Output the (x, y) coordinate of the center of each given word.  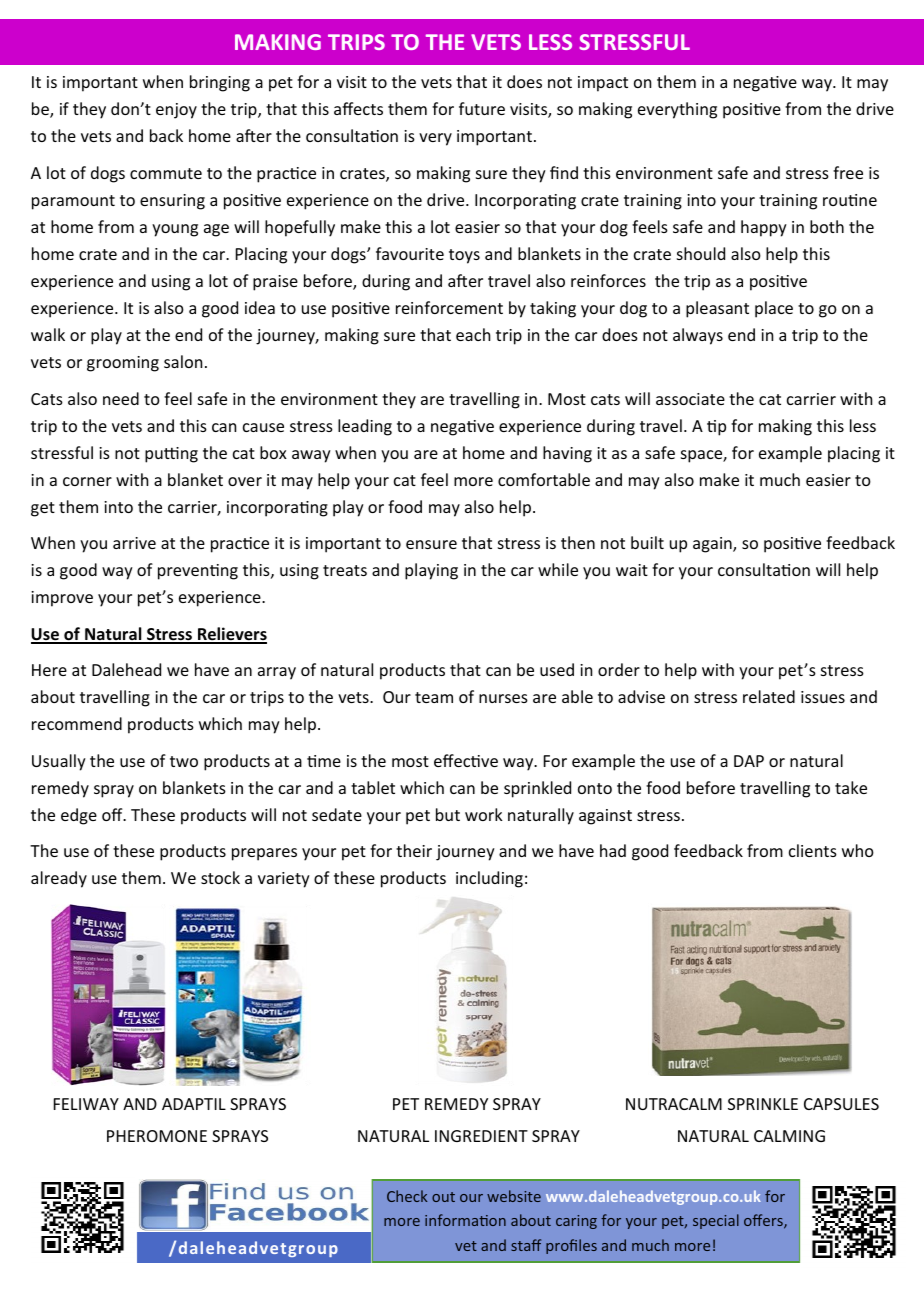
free (848, 172)
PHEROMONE (157, 1136)
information (465, 1220)
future (482, 108)
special (716, 1221)
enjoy (176, 111)
